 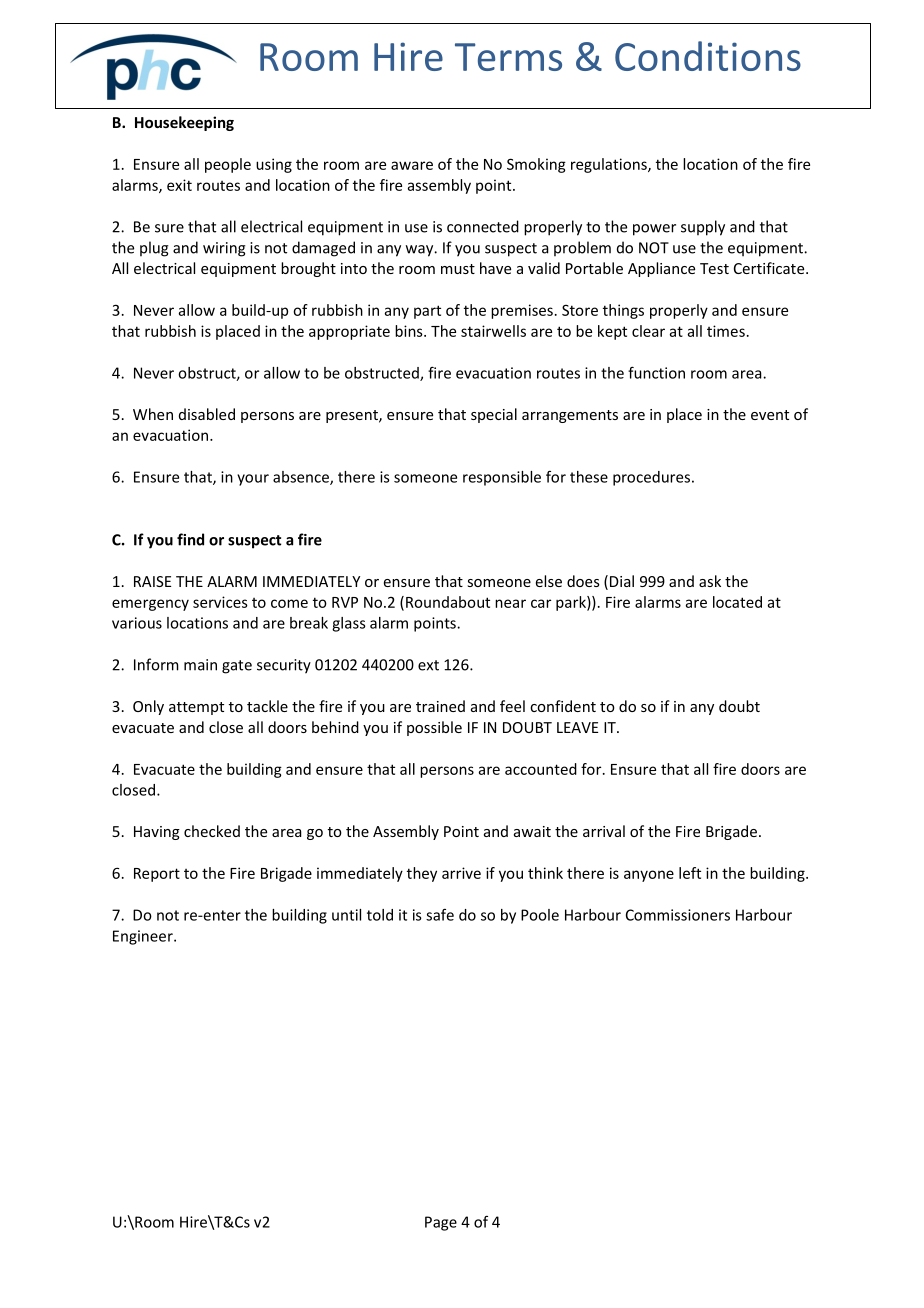 I want to click on Housekeeping, so click(x=184, y=123).
